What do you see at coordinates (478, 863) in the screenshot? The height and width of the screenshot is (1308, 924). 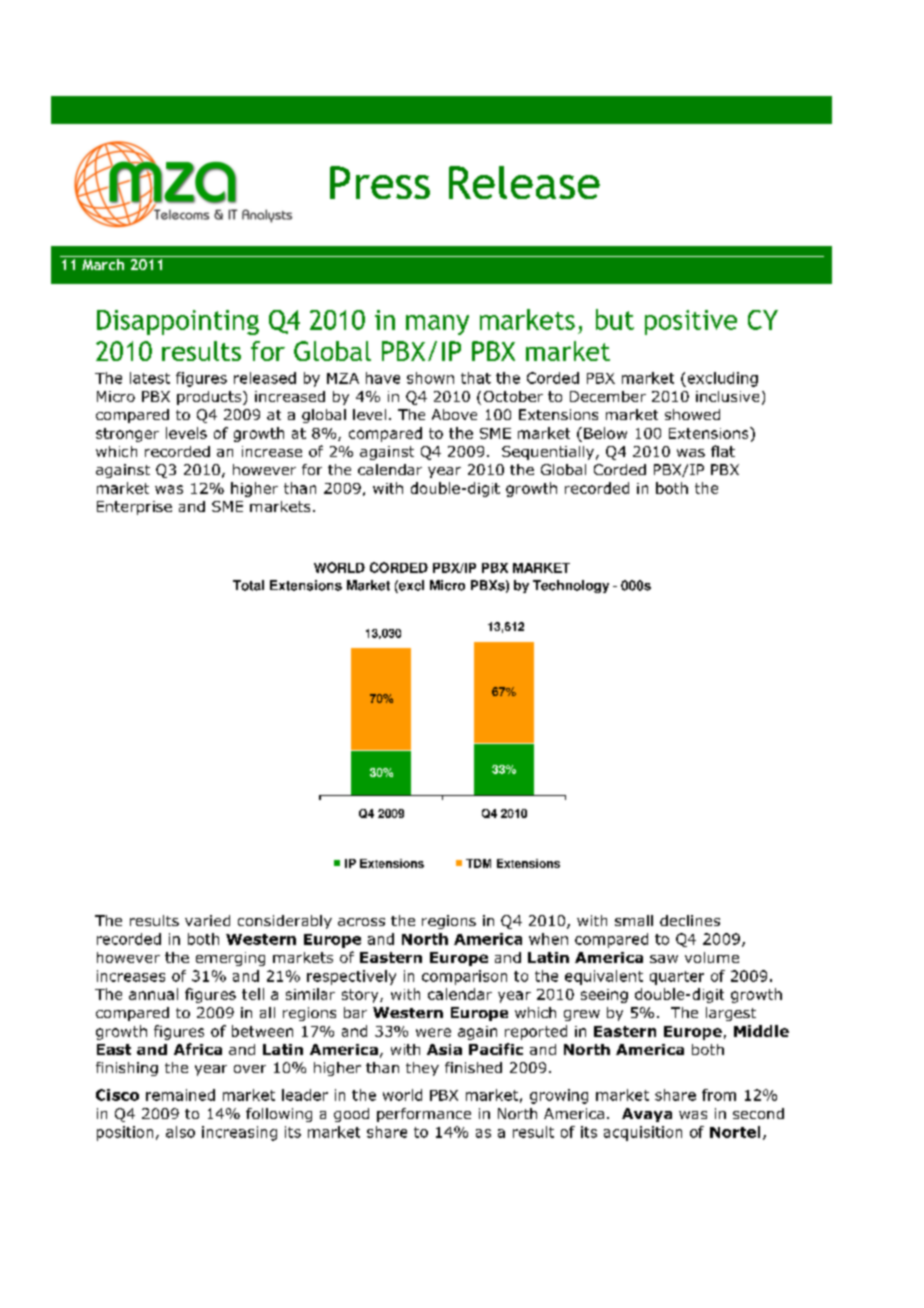 I see `TDM` at bounding box center [478, 863].
